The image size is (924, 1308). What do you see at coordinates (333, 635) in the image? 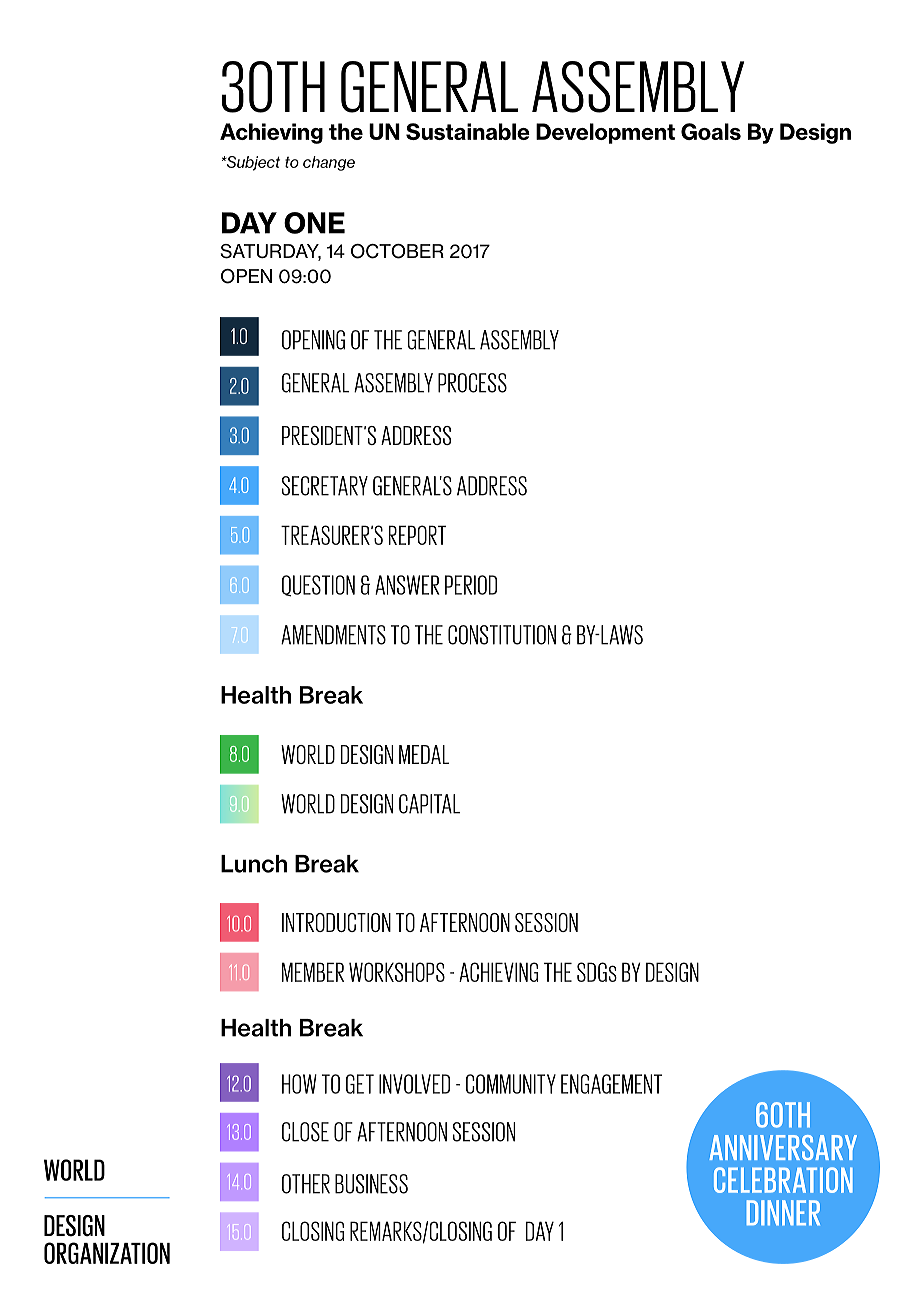
I see `AMENDMENTS` at bounding box center [333, 635].
